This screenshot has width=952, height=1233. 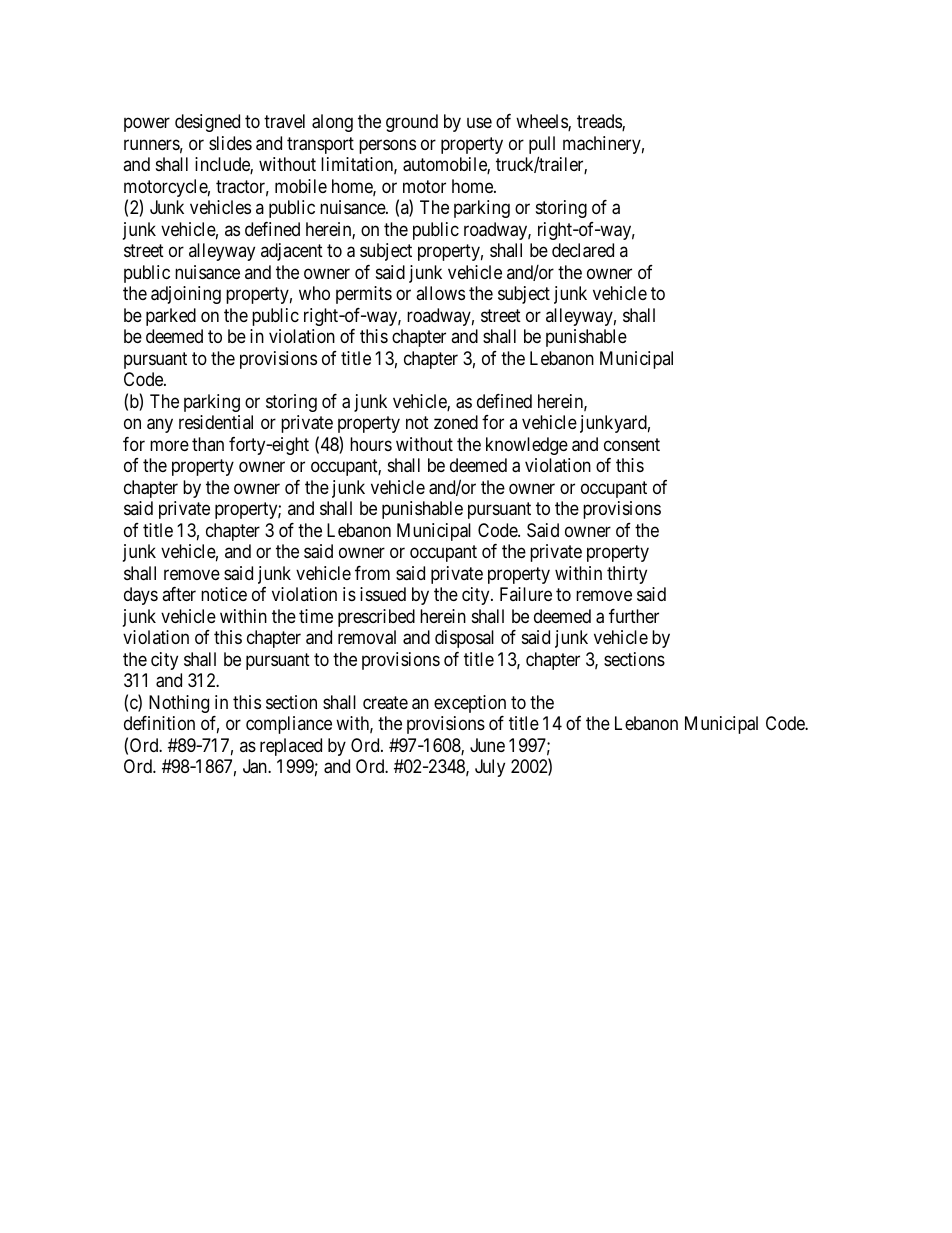 What do you see at coordinates (186, 295) in the screenshot?
I see `adjoining` at bounding box center [186, 295].
